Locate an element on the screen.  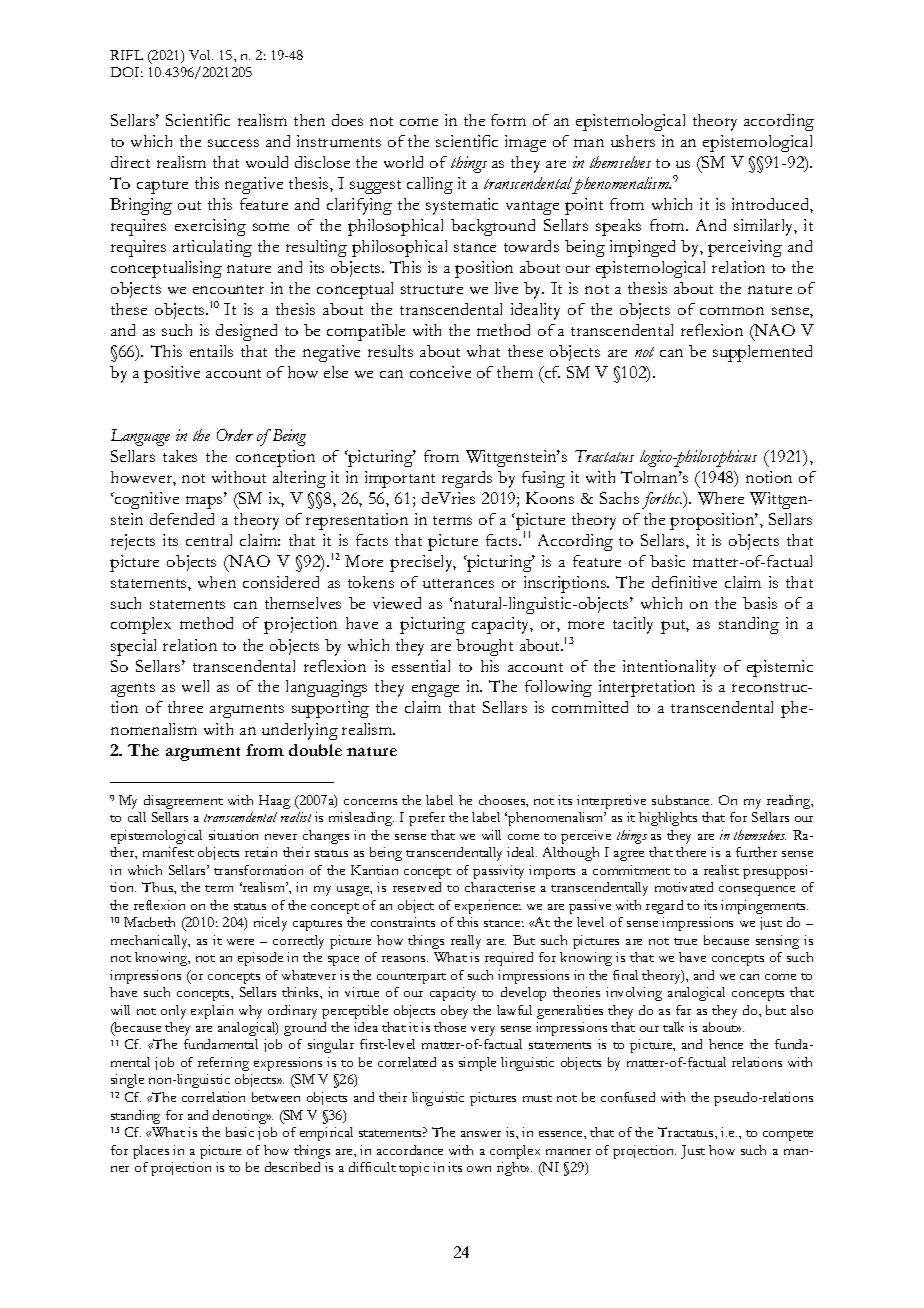
well is located at coordinates (195, 686).
